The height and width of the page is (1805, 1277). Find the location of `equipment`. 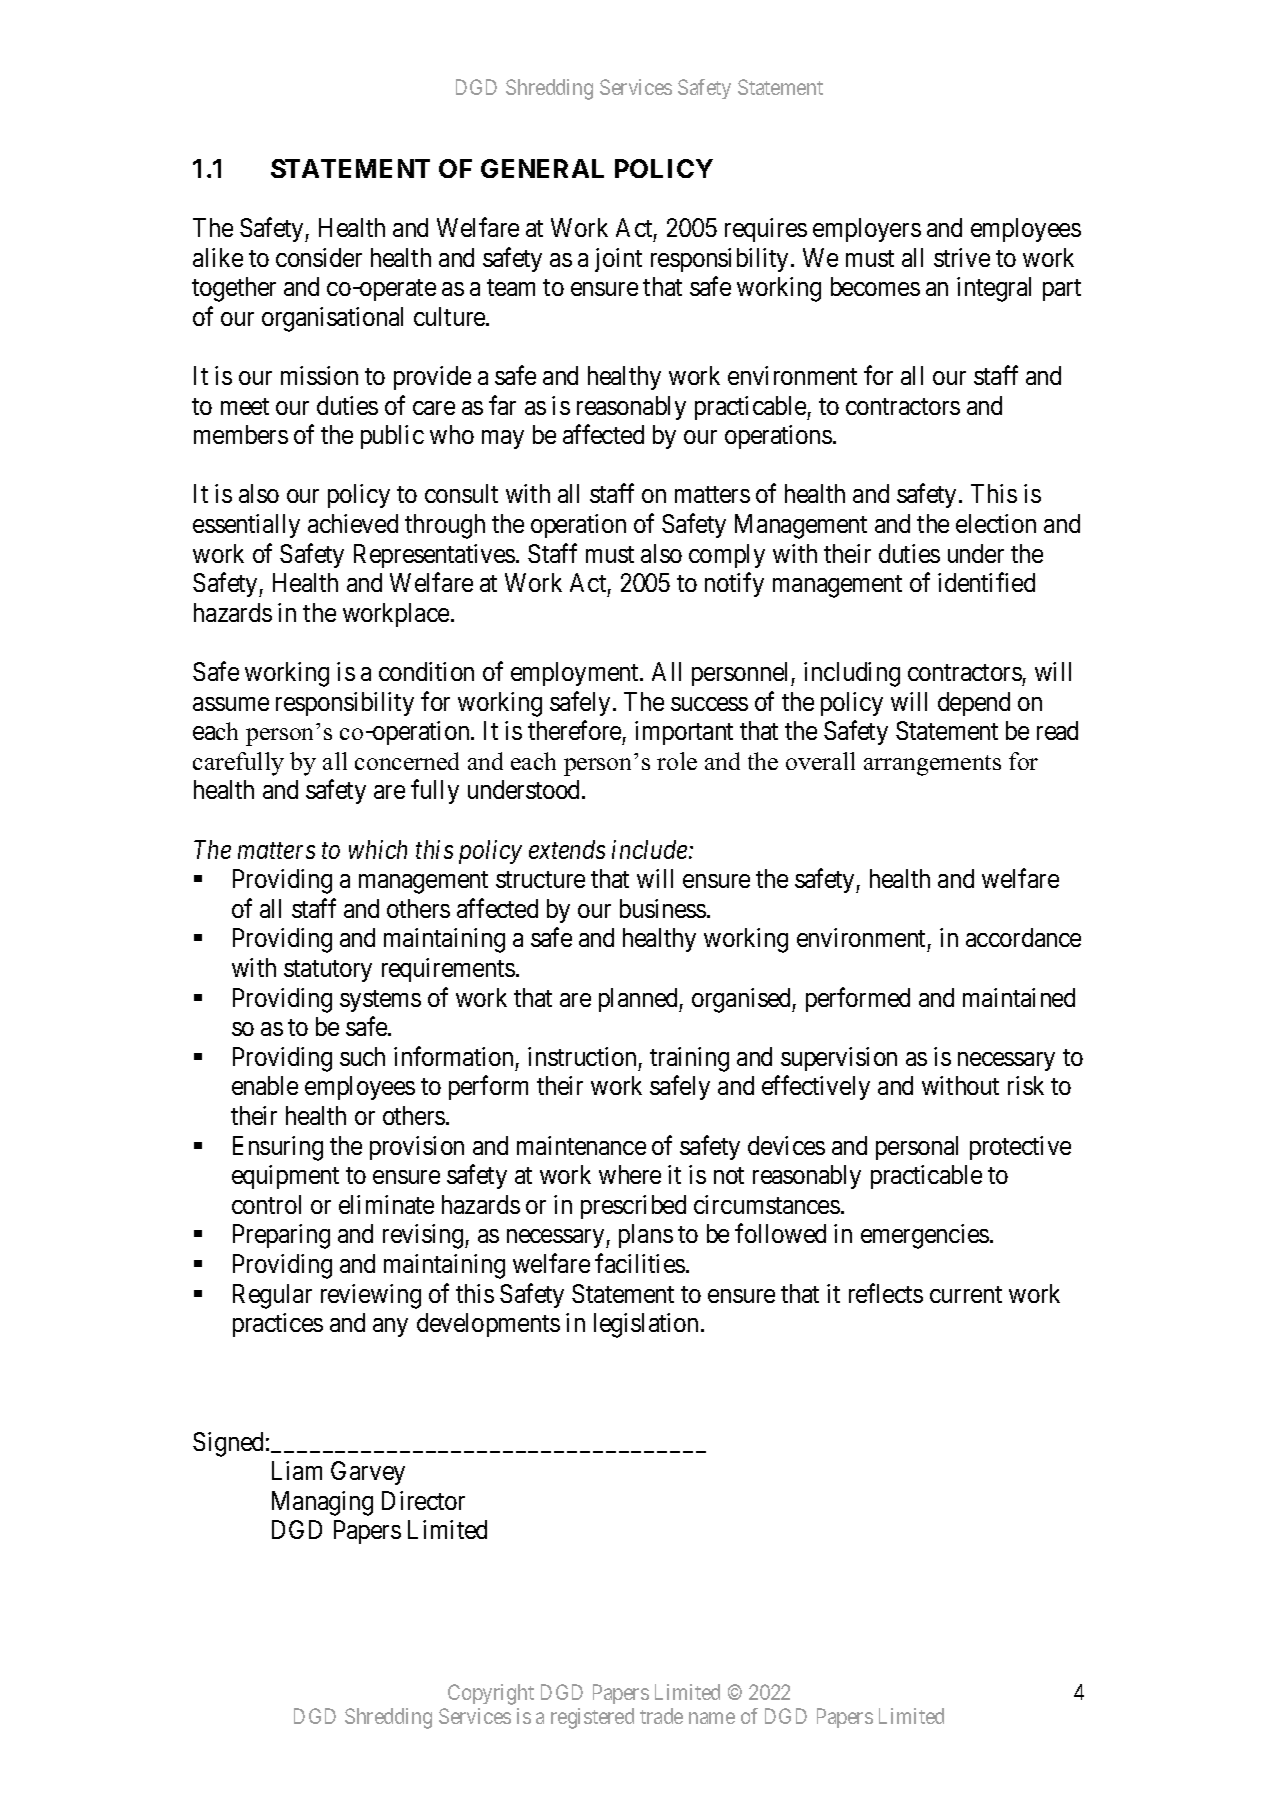

equipment is located at coordinates (285, 1177).
